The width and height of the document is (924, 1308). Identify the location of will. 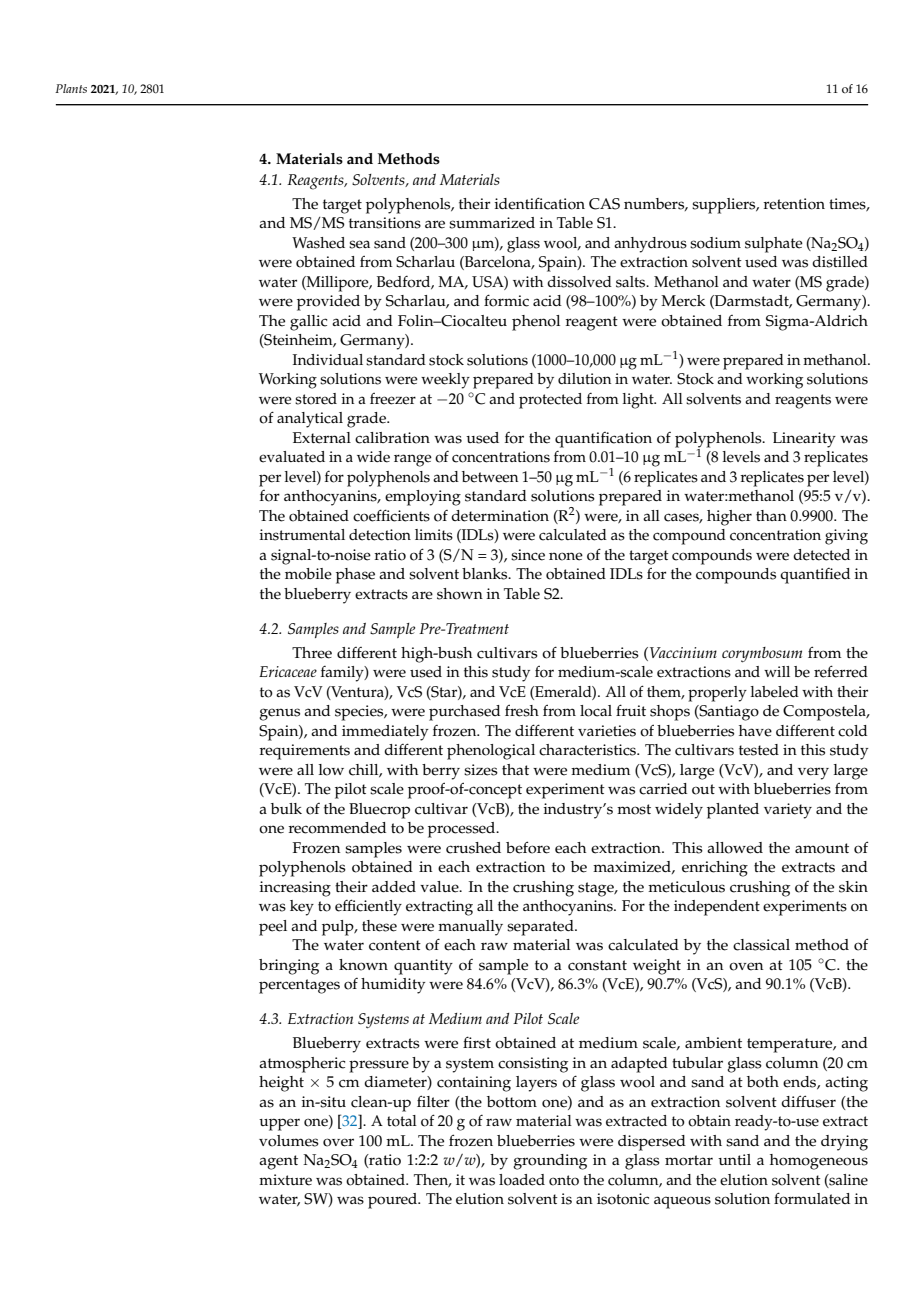
(777, 671).
